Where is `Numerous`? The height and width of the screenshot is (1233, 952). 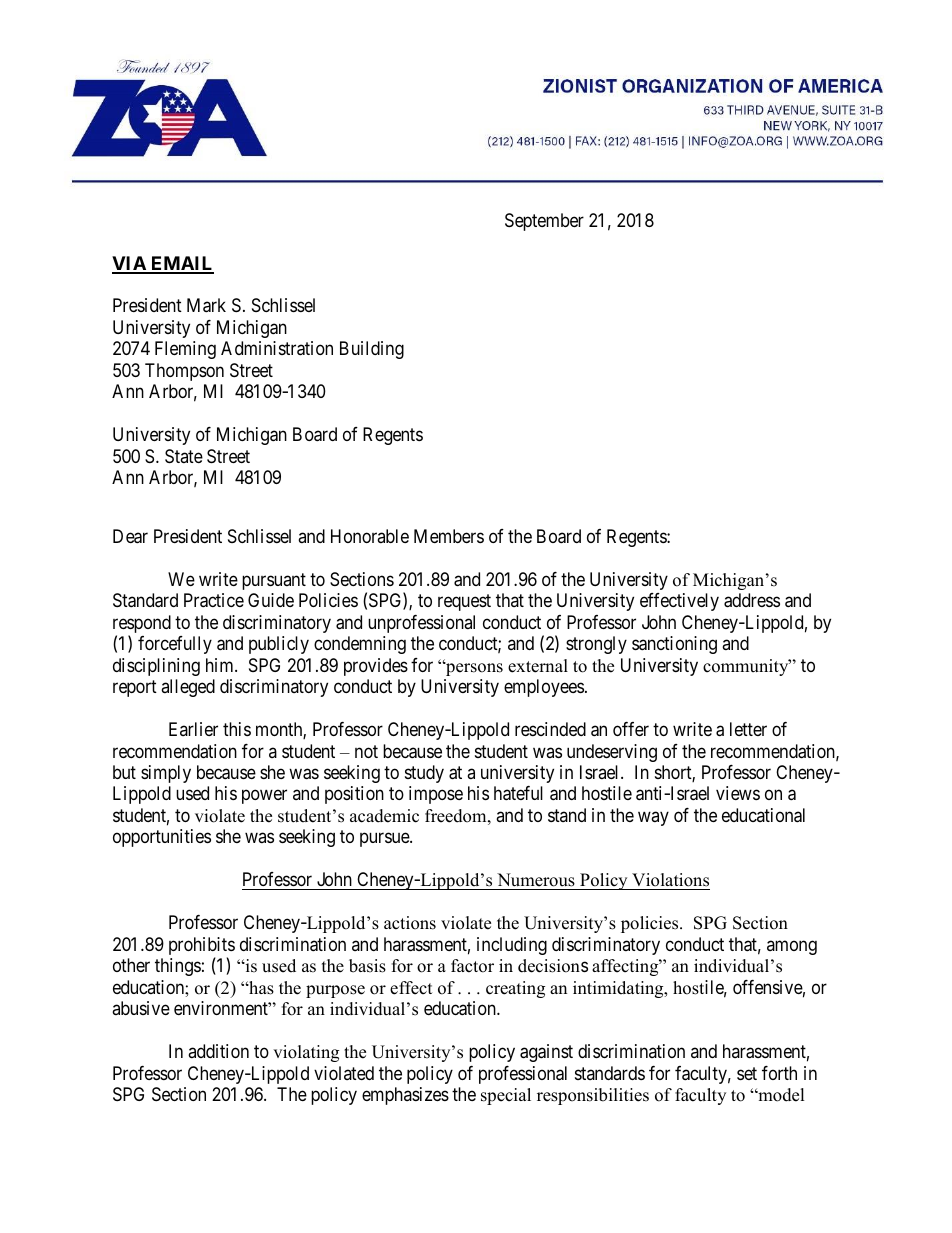 Numerous is located at coordinates (536, 881).
